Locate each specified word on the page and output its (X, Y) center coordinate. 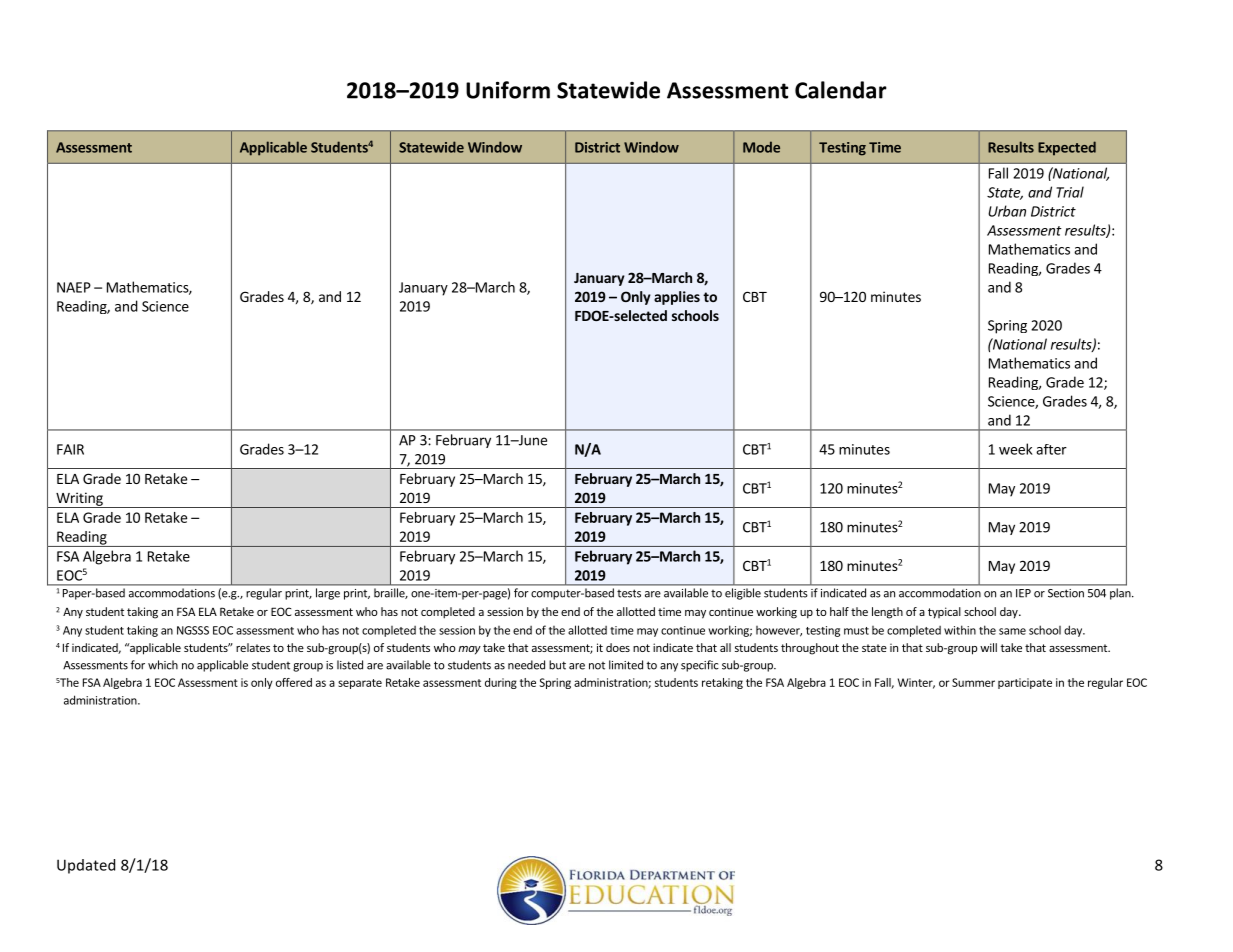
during (501, 683)
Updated (86, 866)
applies (677, 298)
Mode (761, 147)
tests (629, 593)
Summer (973, 682)
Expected (1067, 148)
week (1016, 449)
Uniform (508, 90)
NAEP (74, 287)
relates (253, 647)
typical (944, 613)
